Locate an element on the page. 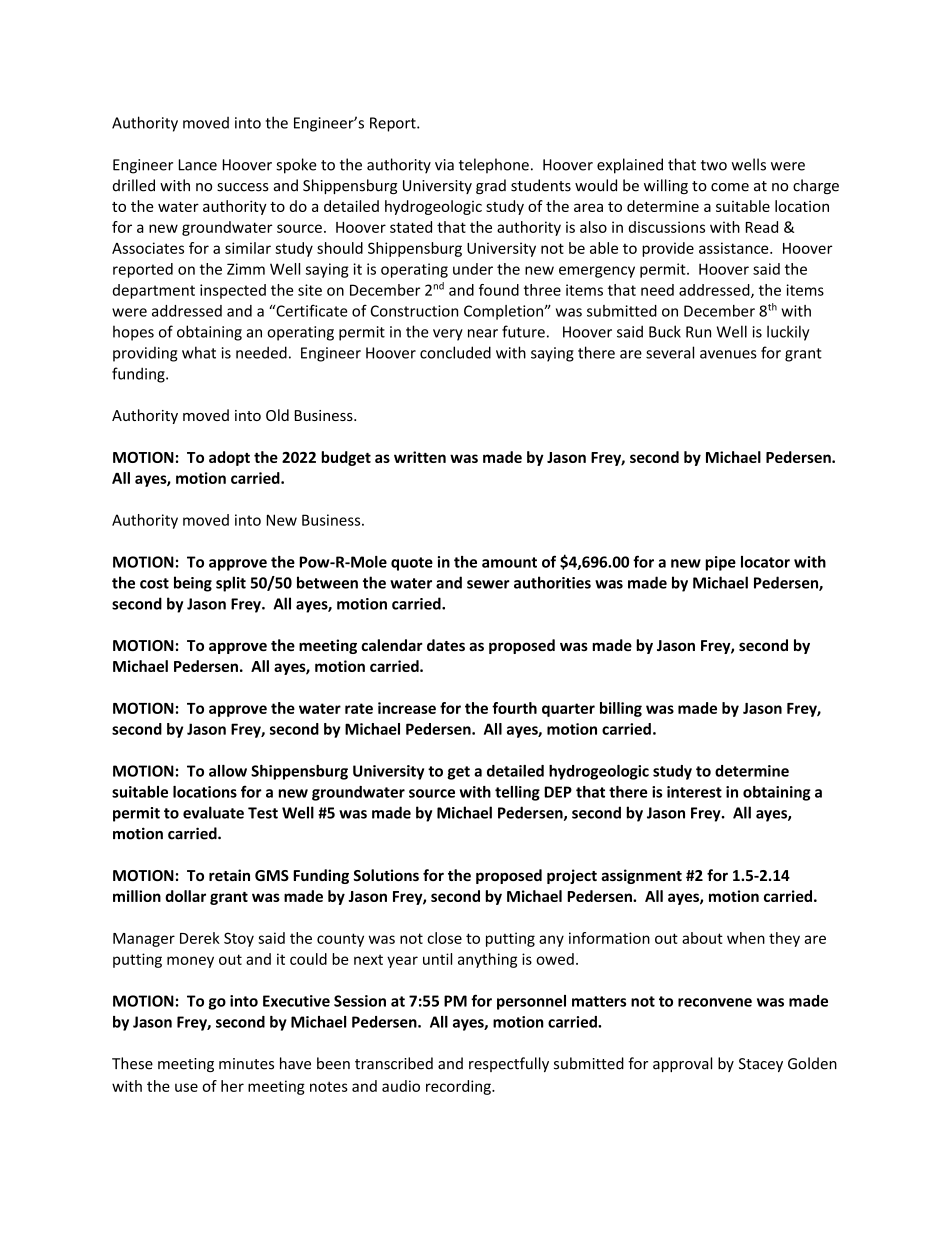 This image has width=952, height=1233. written is located at coordinates (420, 457).
